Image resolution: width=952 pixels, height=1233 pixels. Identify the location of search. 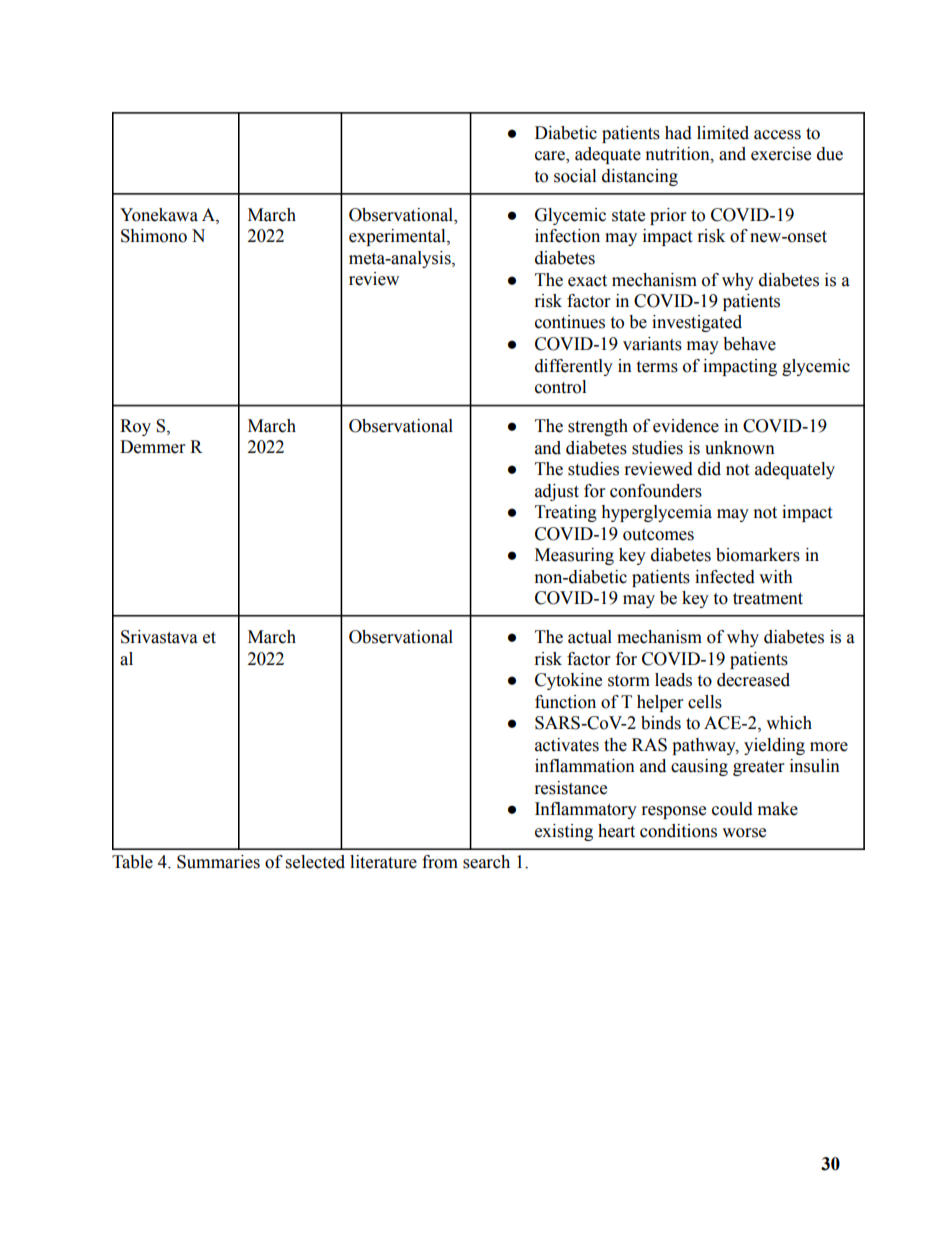
(486, 862).
